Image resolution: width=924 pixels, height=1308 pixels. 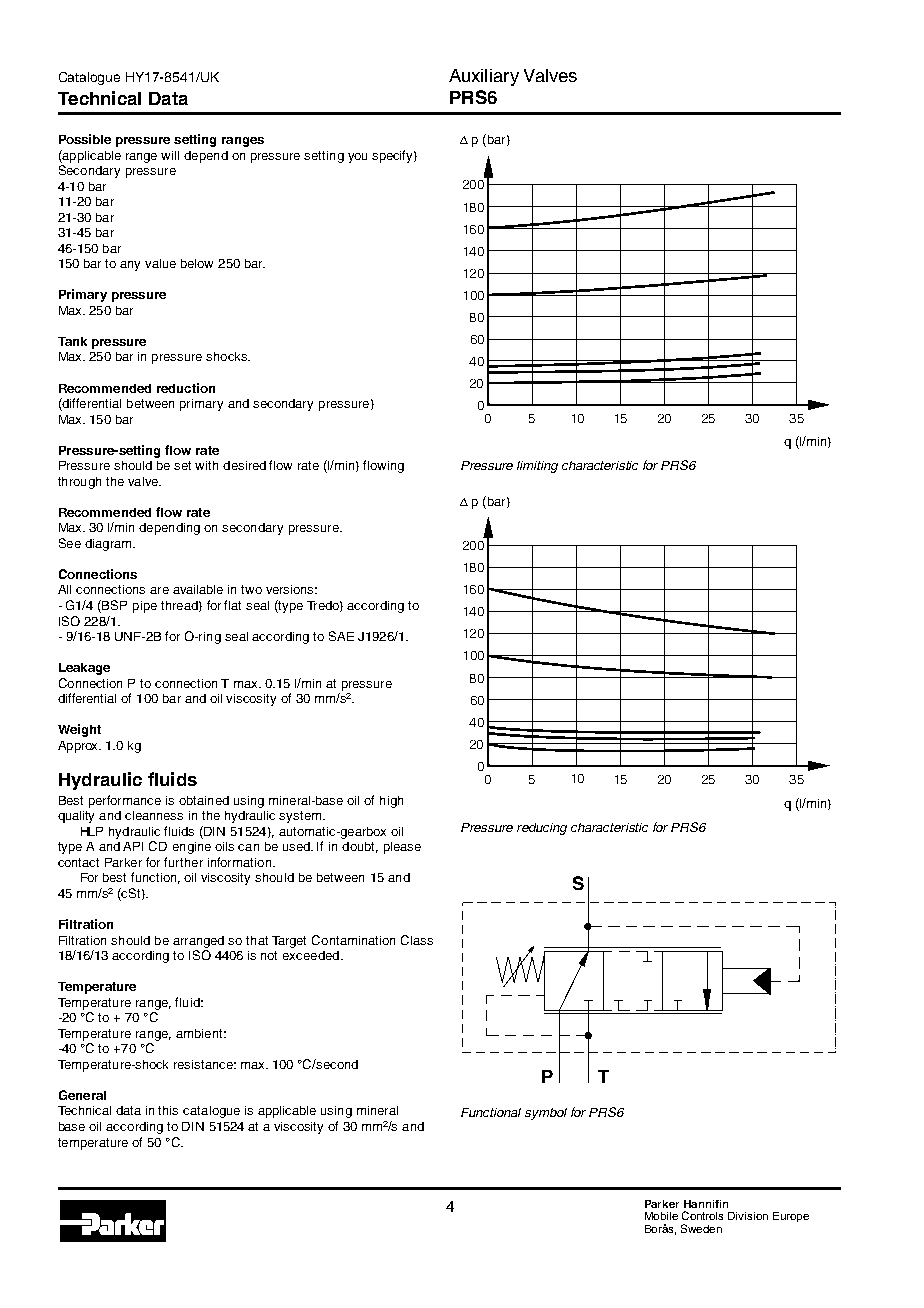 What do you see at coordinates (542, 829) in the document?
I see `reducing` at bounding box center [542, 829].
